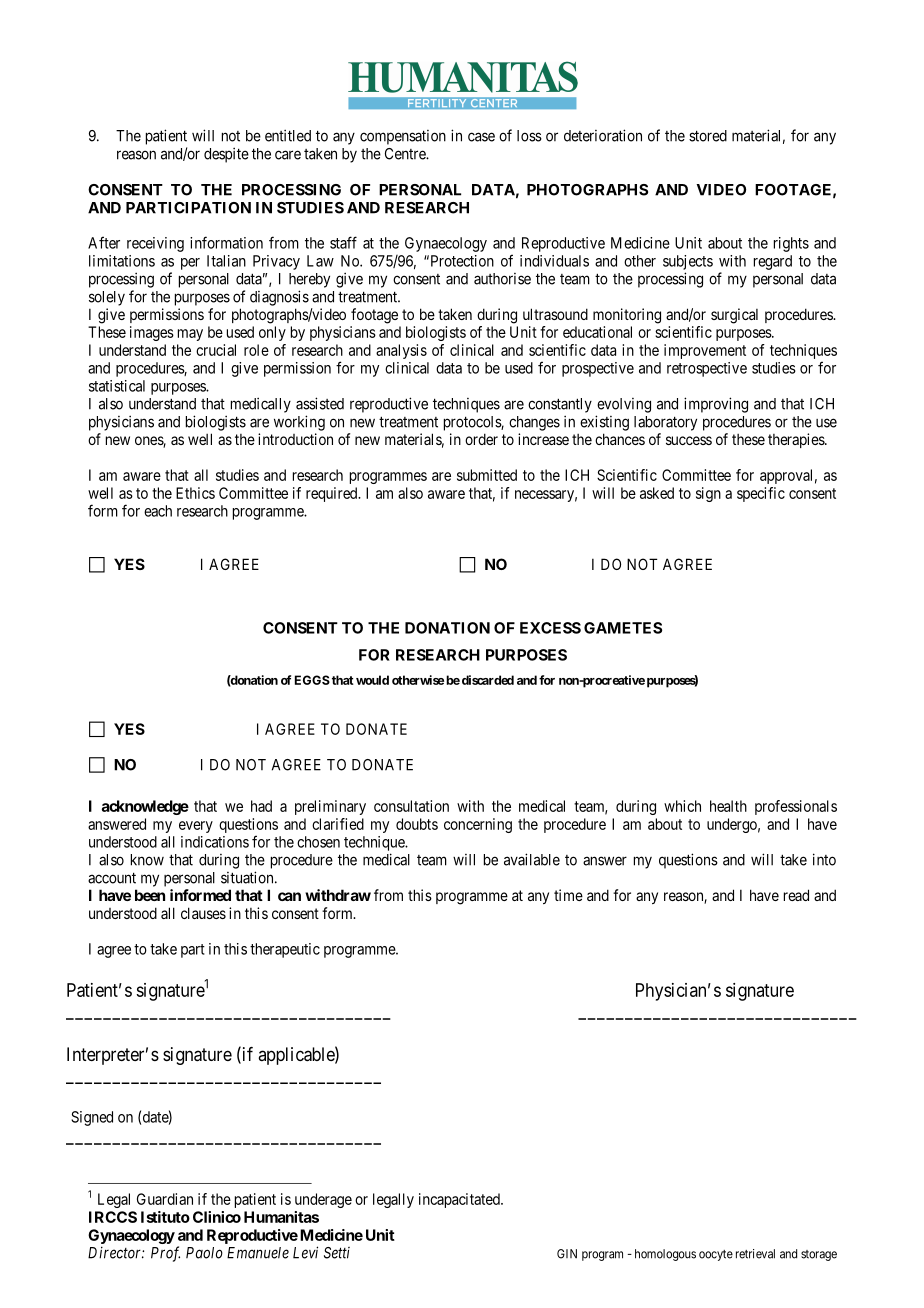 The image size is (924, 1308). Describe the element at coordinates (761, 494) in the screenshot. I see `specific` at that location.
